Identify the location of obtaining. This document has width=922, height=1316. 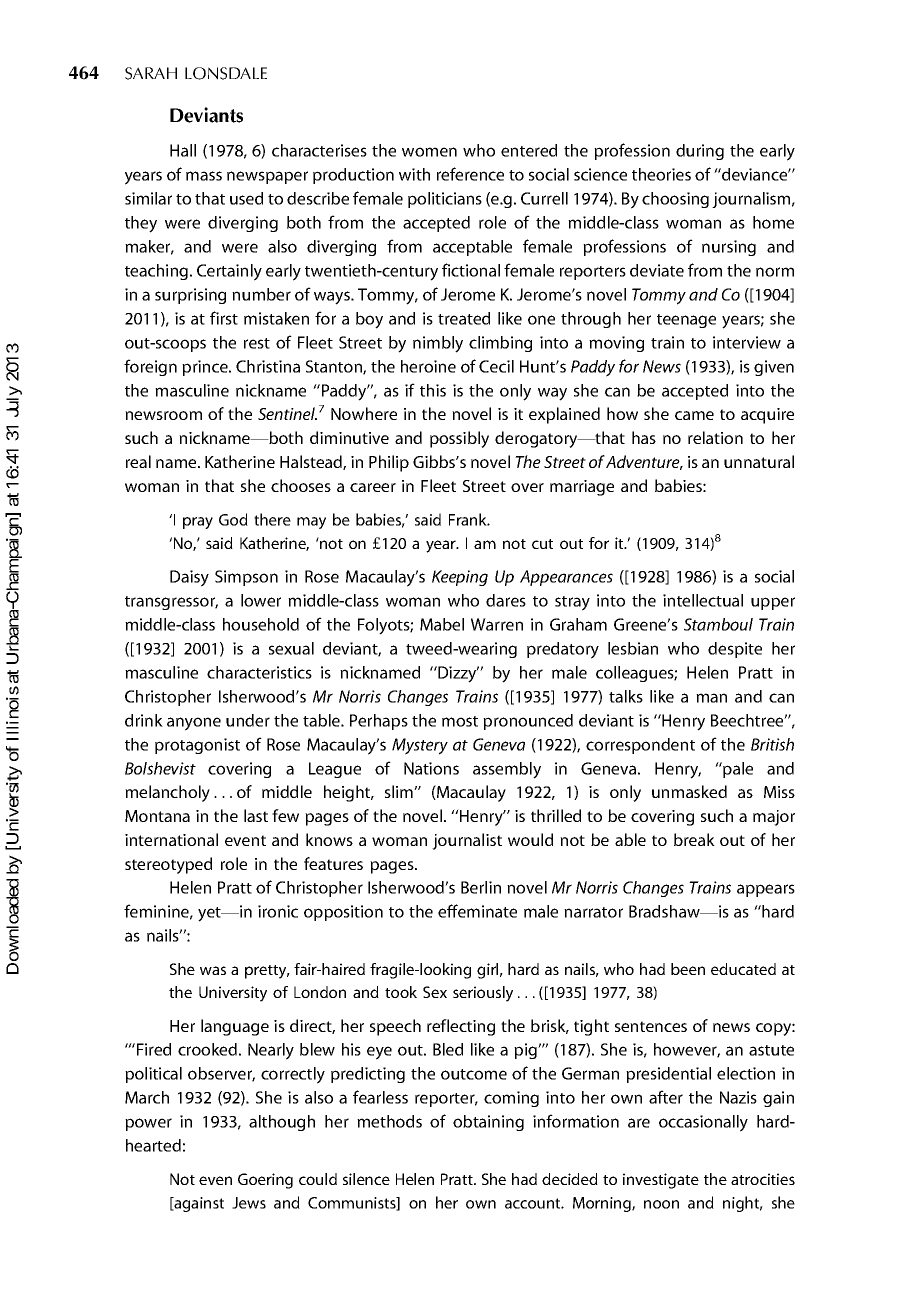
(488, 1123).
